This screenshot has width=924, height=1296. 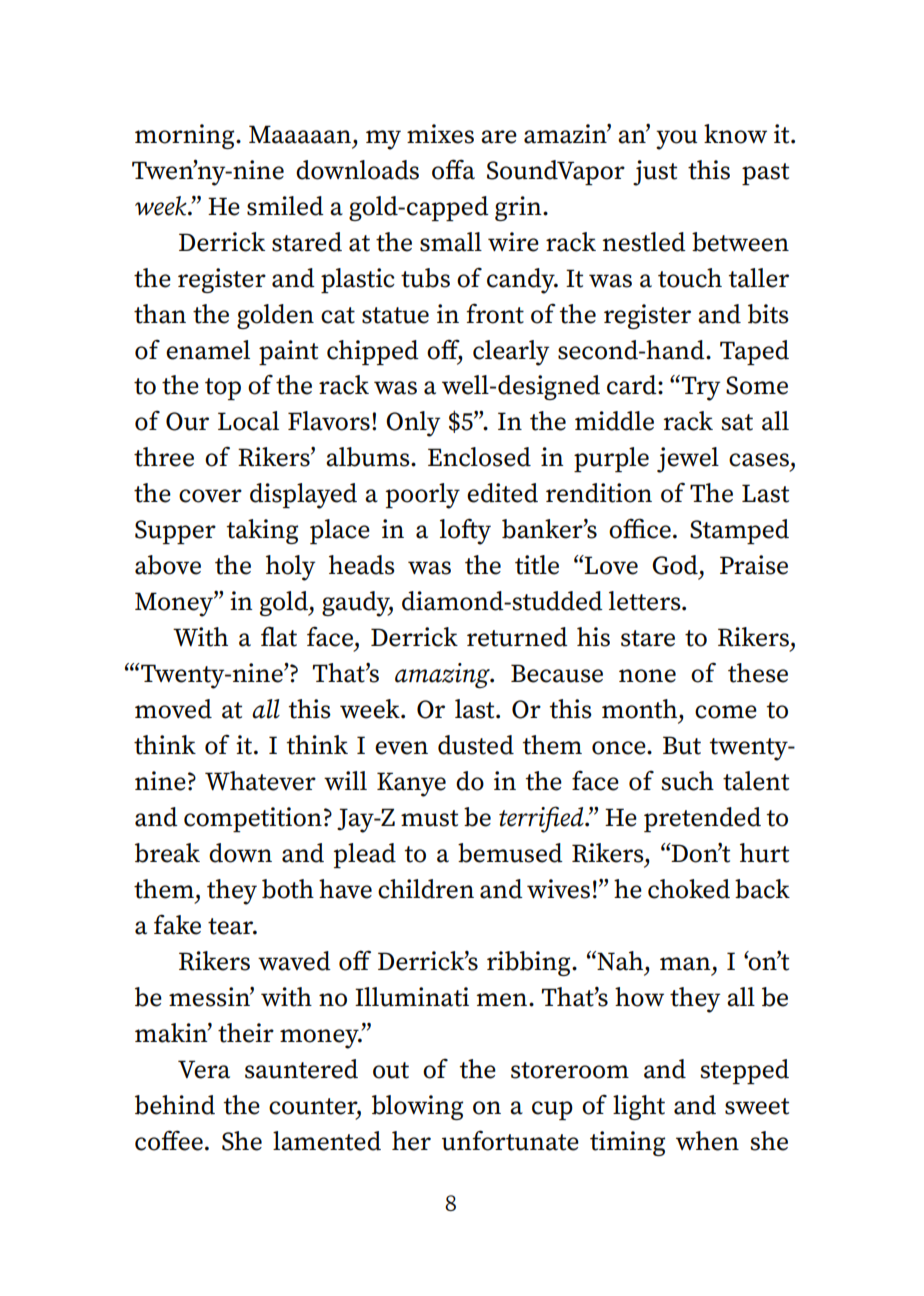 What do you see at coordinates (223, 389) in the screenshot?
I see `top` at bounding box center [223, 389].
